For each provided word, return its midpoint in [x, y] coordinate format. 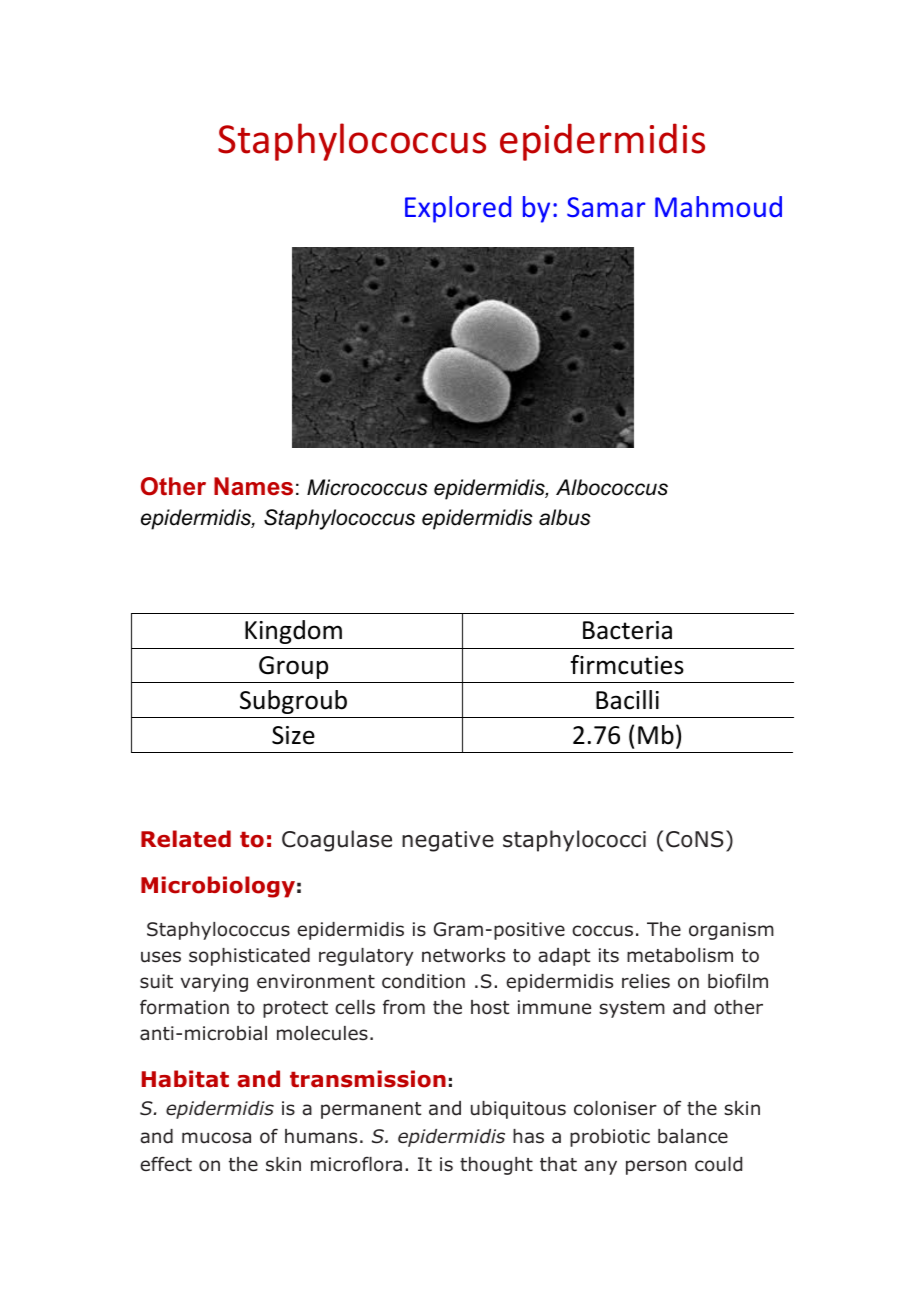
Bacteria [627, 630]
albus [565, 517]
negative [448, 841]
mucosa [216, 1138]
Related [186, 839]
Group [293, 667]
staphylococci [574, 841]
